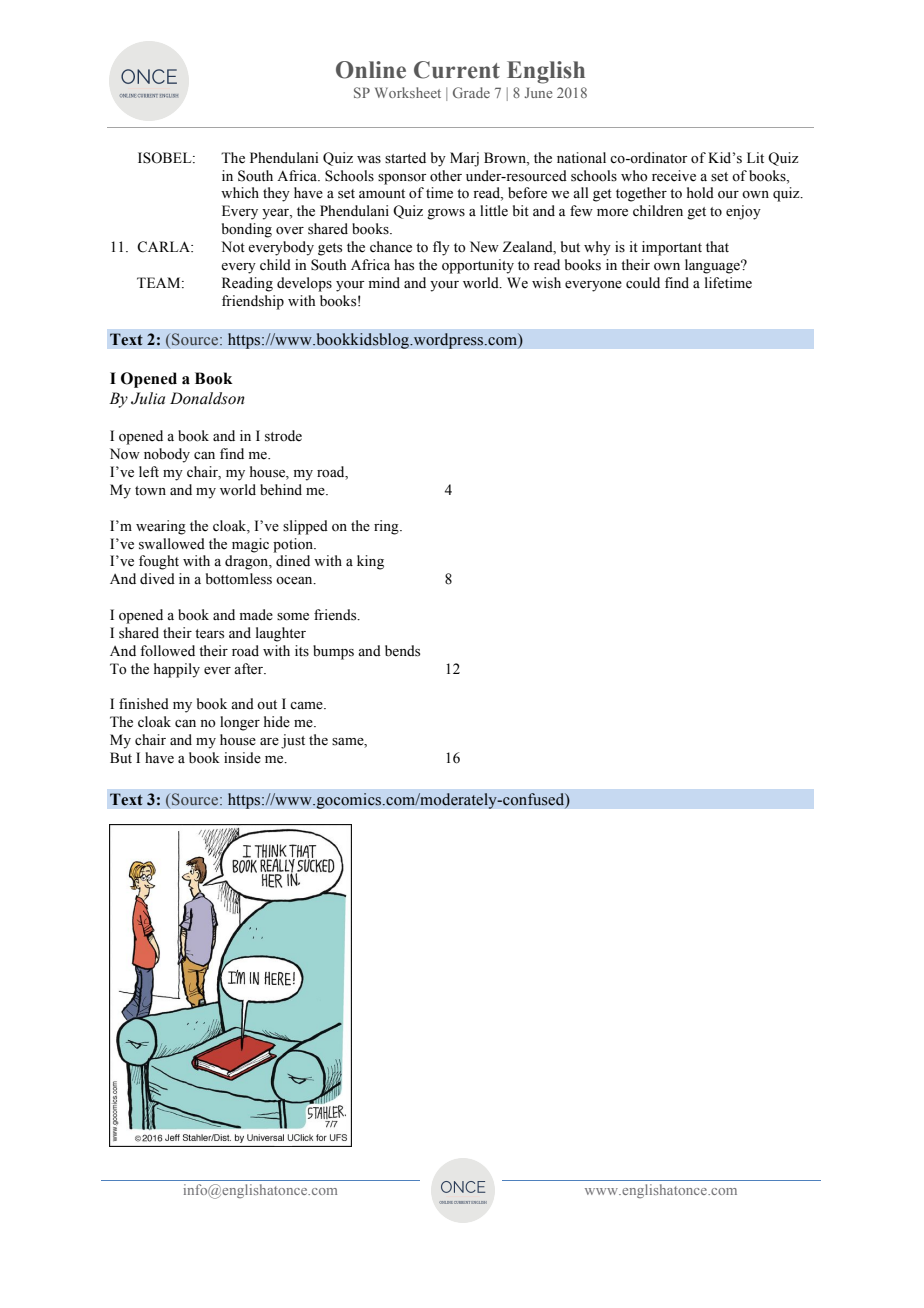 This document has width=924, height=1308. I want to click on TEAM, so click(160, 282).
